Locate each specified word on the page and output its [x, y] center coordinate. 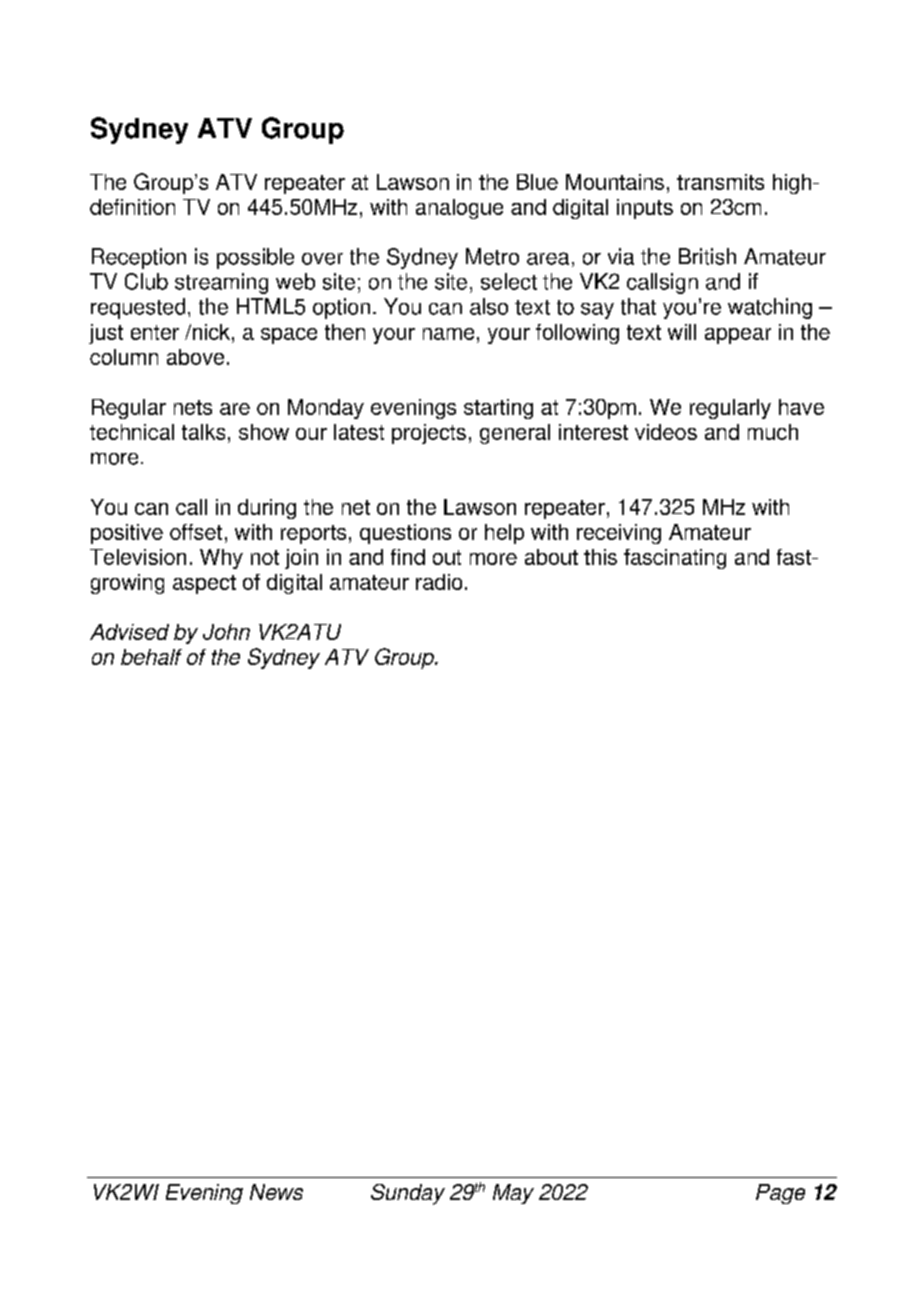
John [226, 632]
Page [780, 1194]
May [513, 1194]
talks [203, 432]
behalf [151, 657]
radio [439, 582]
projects [429, 434]
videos [666, 432]
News [276, 1192]
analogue [459, 209]
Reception [139, 258]
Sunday [408, 1194]
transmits [720, 182]
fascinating [675, 559]
